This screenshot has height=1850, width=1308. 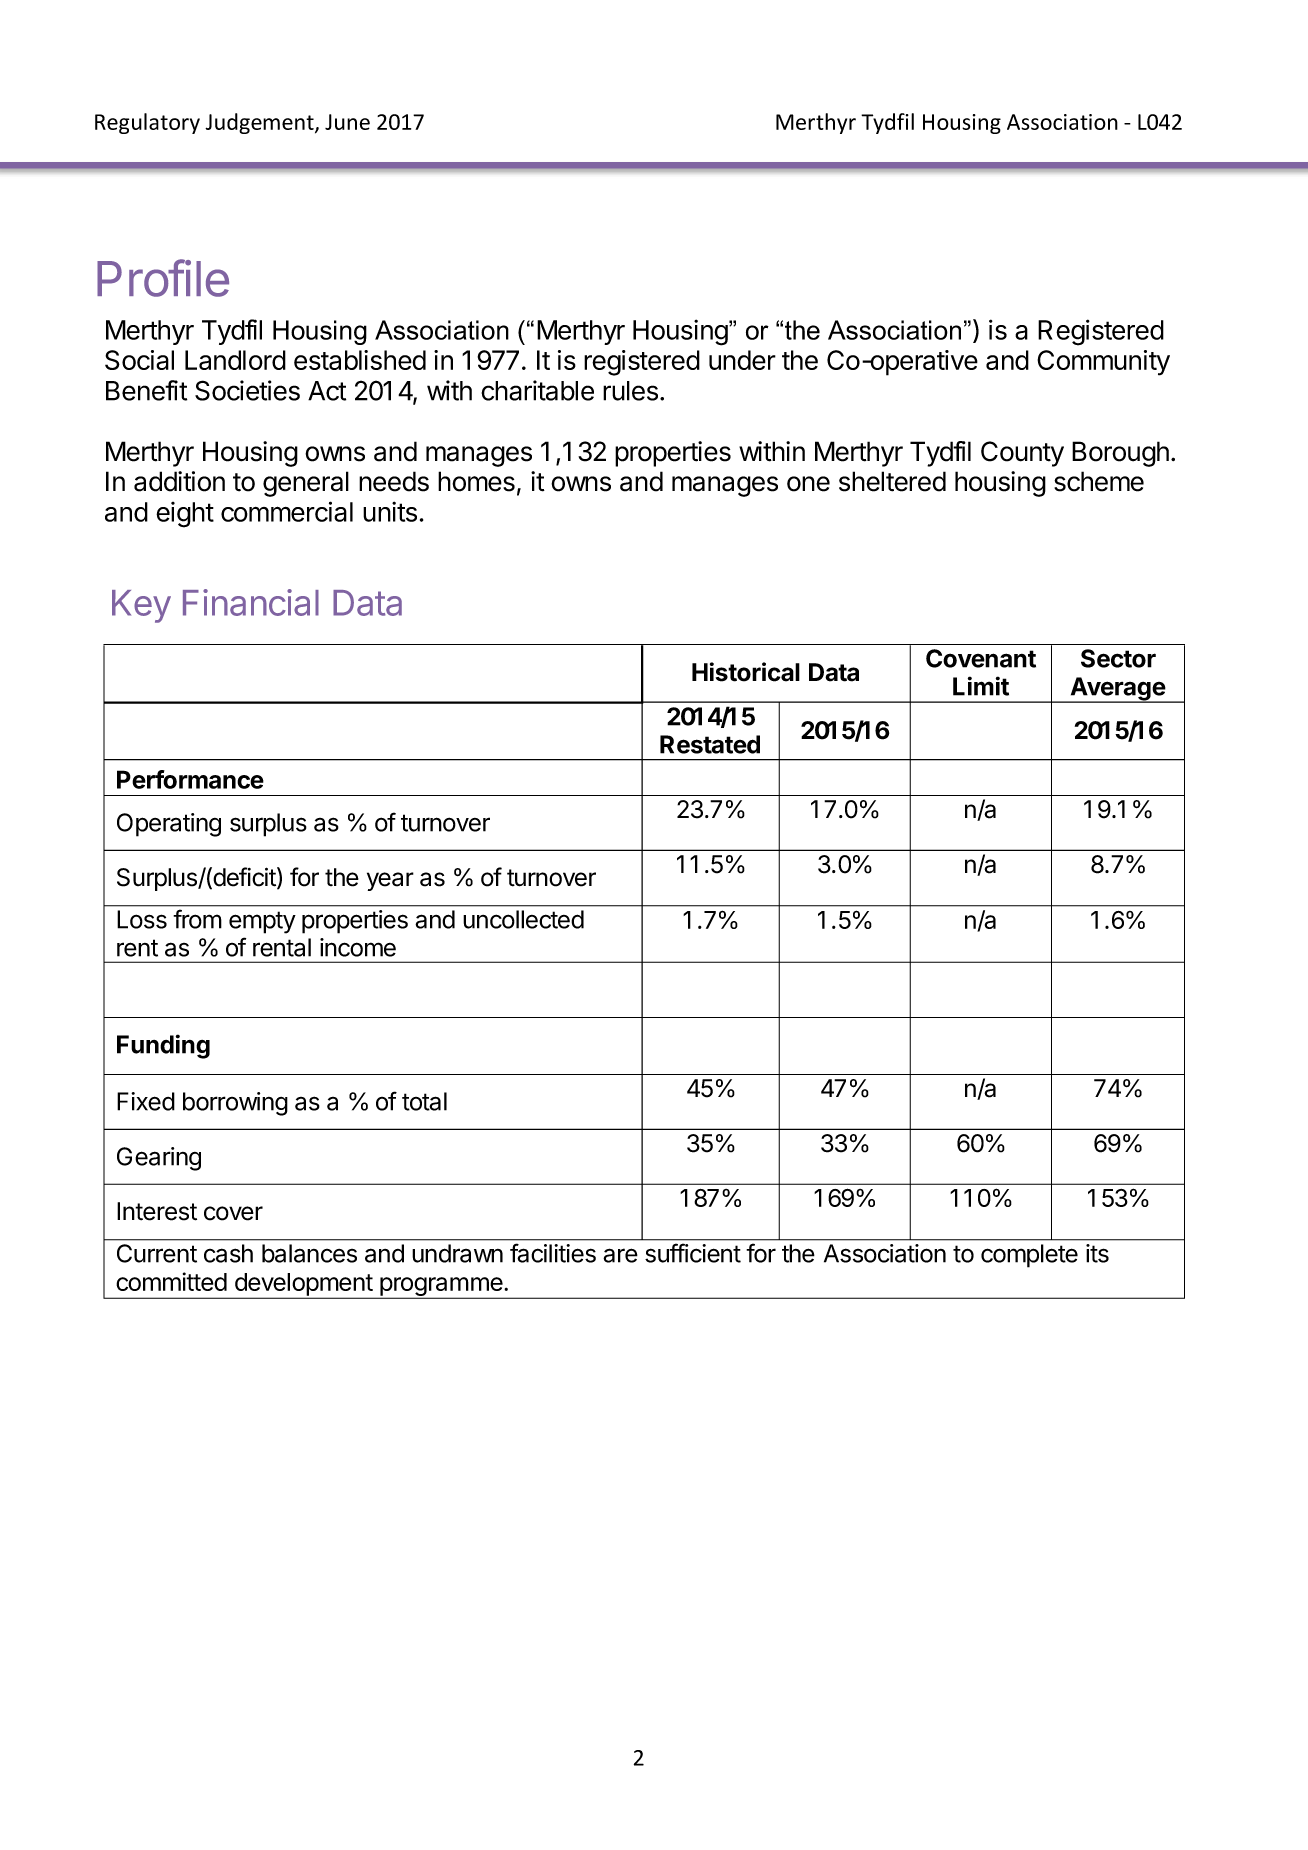 What do you see at coordinates (981, 686) in the screenshot?
I see `Limit` at bounding box center [981, 686].
